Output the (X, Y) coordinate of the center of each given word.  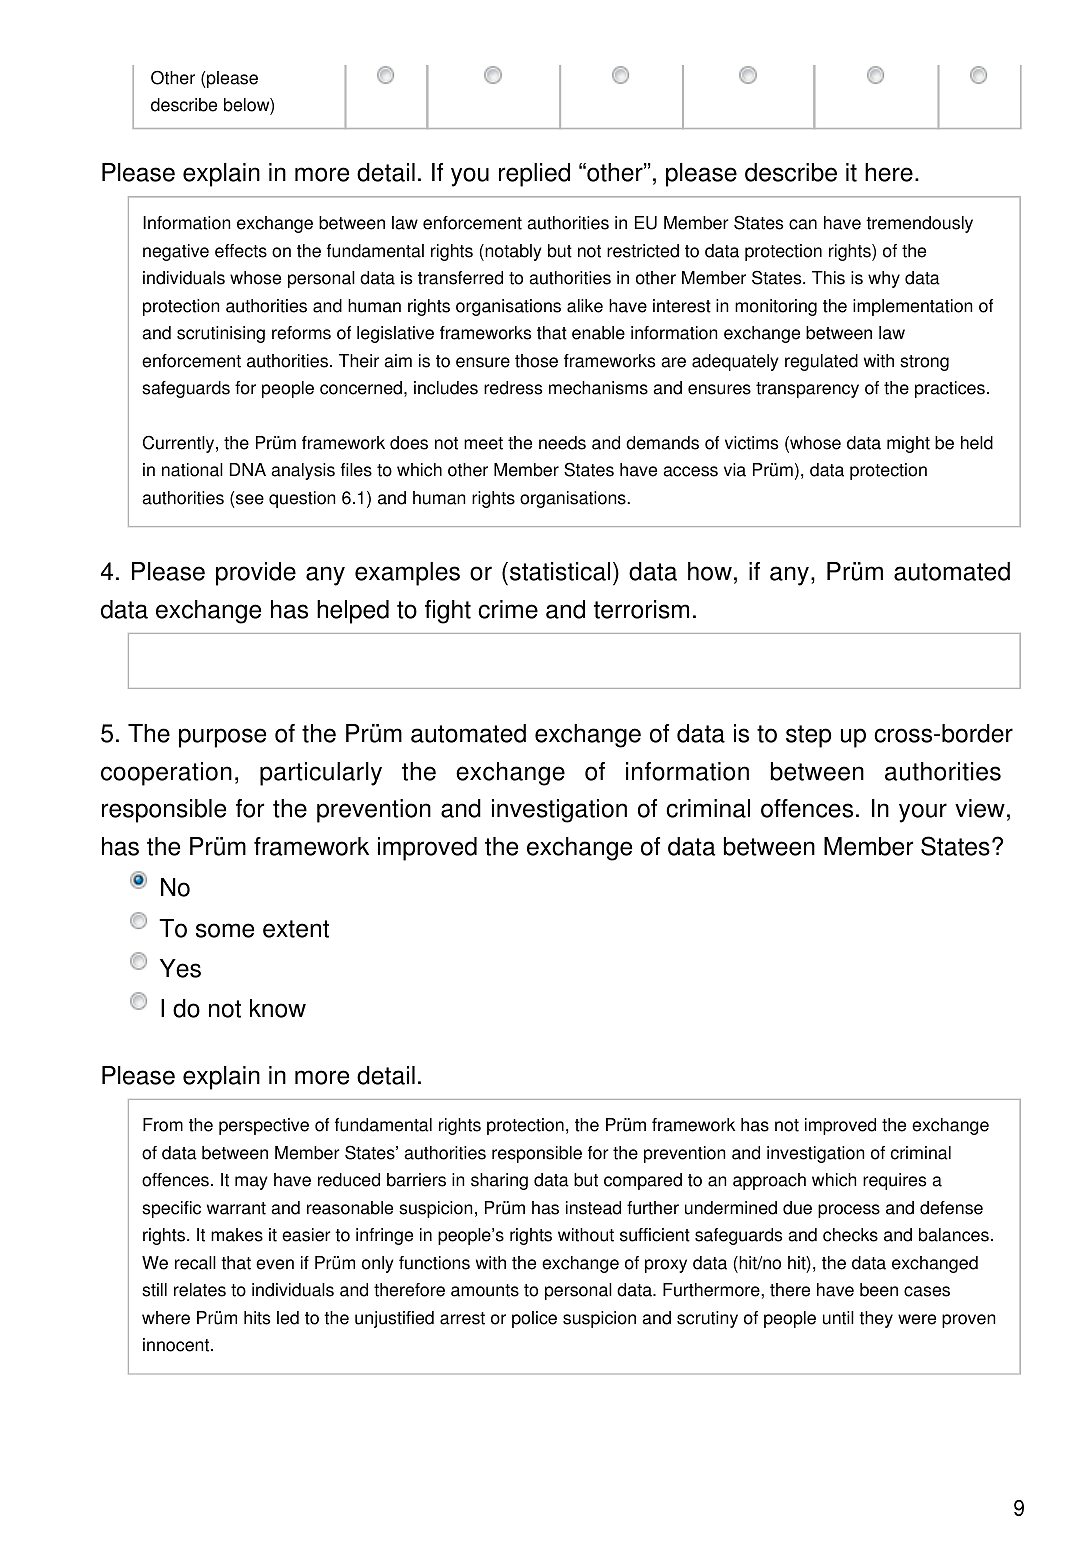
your (923, 813)
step (808, 736)
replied (534, 175)
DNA (248, 469)
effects (241, 251)
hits (257, 1318)
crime (508, 609)
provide (256, 574)
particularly (321, 774)
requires (894, 1181)
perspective (264, 1126)
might (908, 444)
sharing (499, 1181)
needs (562, 443)
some (225, 930)
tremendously (919, 224)
